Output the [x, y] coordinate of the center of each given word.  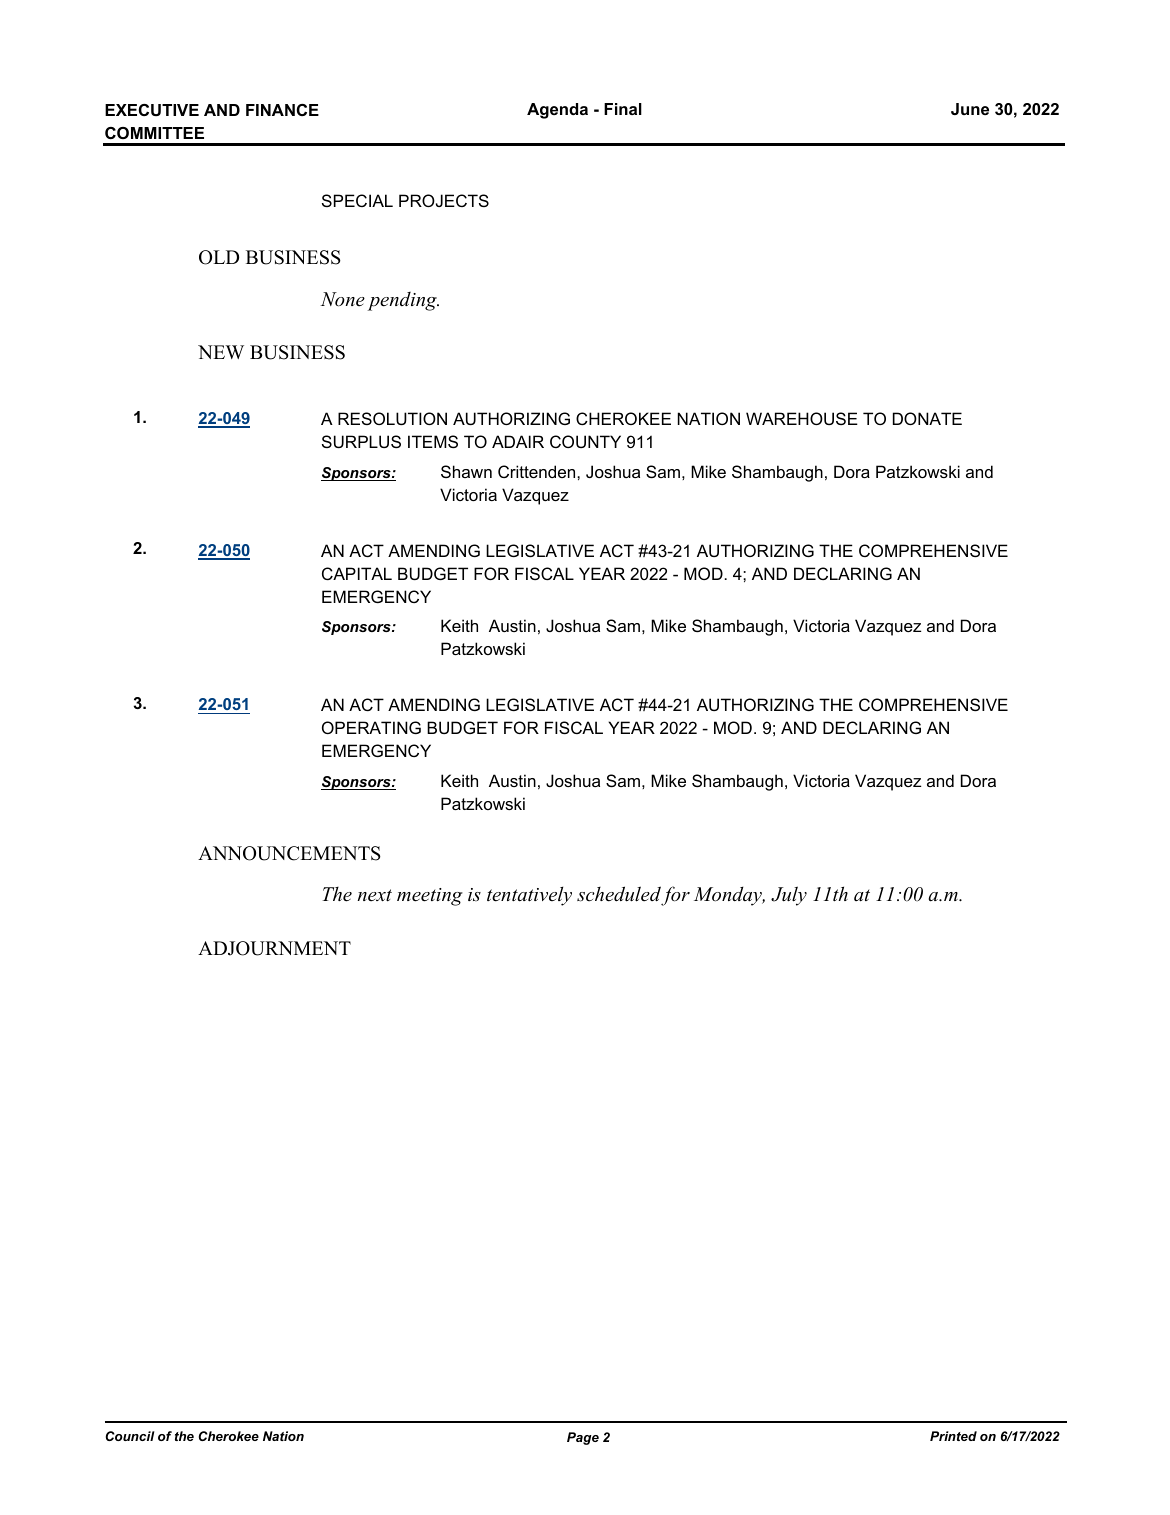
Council [130, 1436]
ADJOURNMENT [274, 948]
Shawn [466, 471]
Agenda [557, 111]
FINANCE [282, 110]
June [970, 109]
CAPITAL [357, 573]
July [789, 896]
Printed [953, 1436]
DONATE [927, 418]
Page [583, 1438]
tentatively [529, 896]
